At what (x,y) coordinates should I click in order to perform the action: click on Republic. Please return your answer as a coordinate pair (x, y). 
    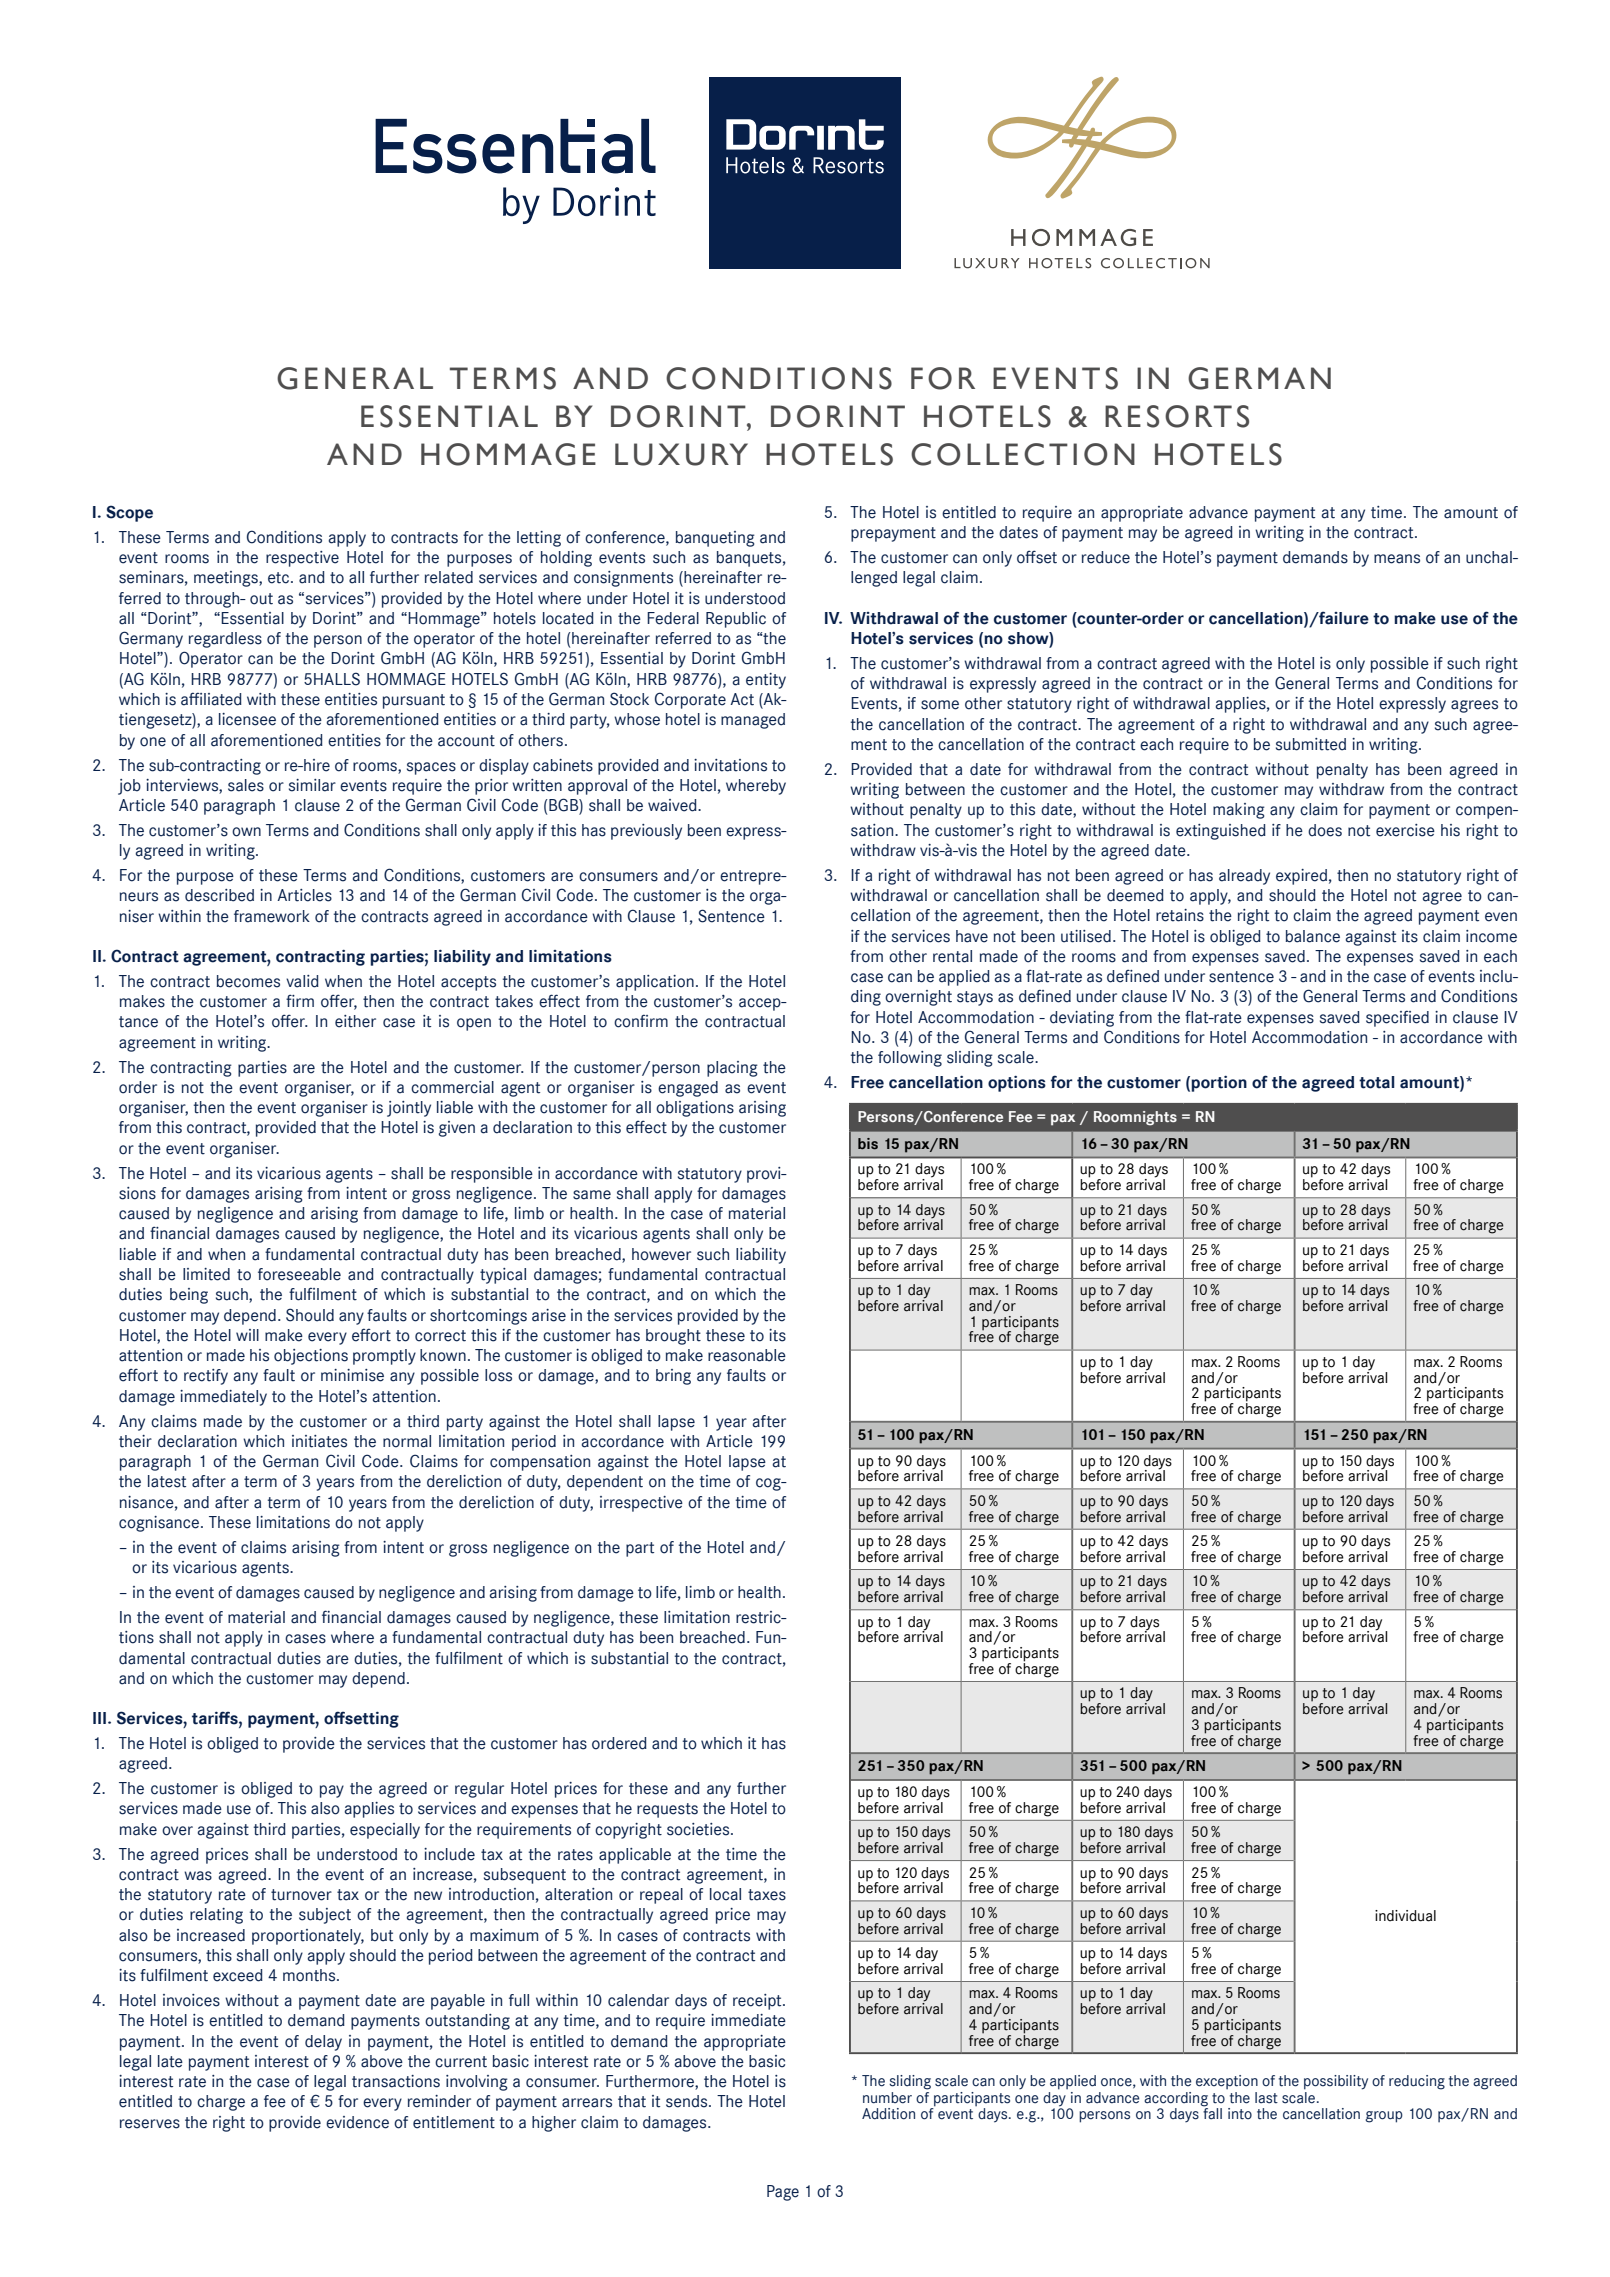
    Looking at the image, I should click on (736, 620).
